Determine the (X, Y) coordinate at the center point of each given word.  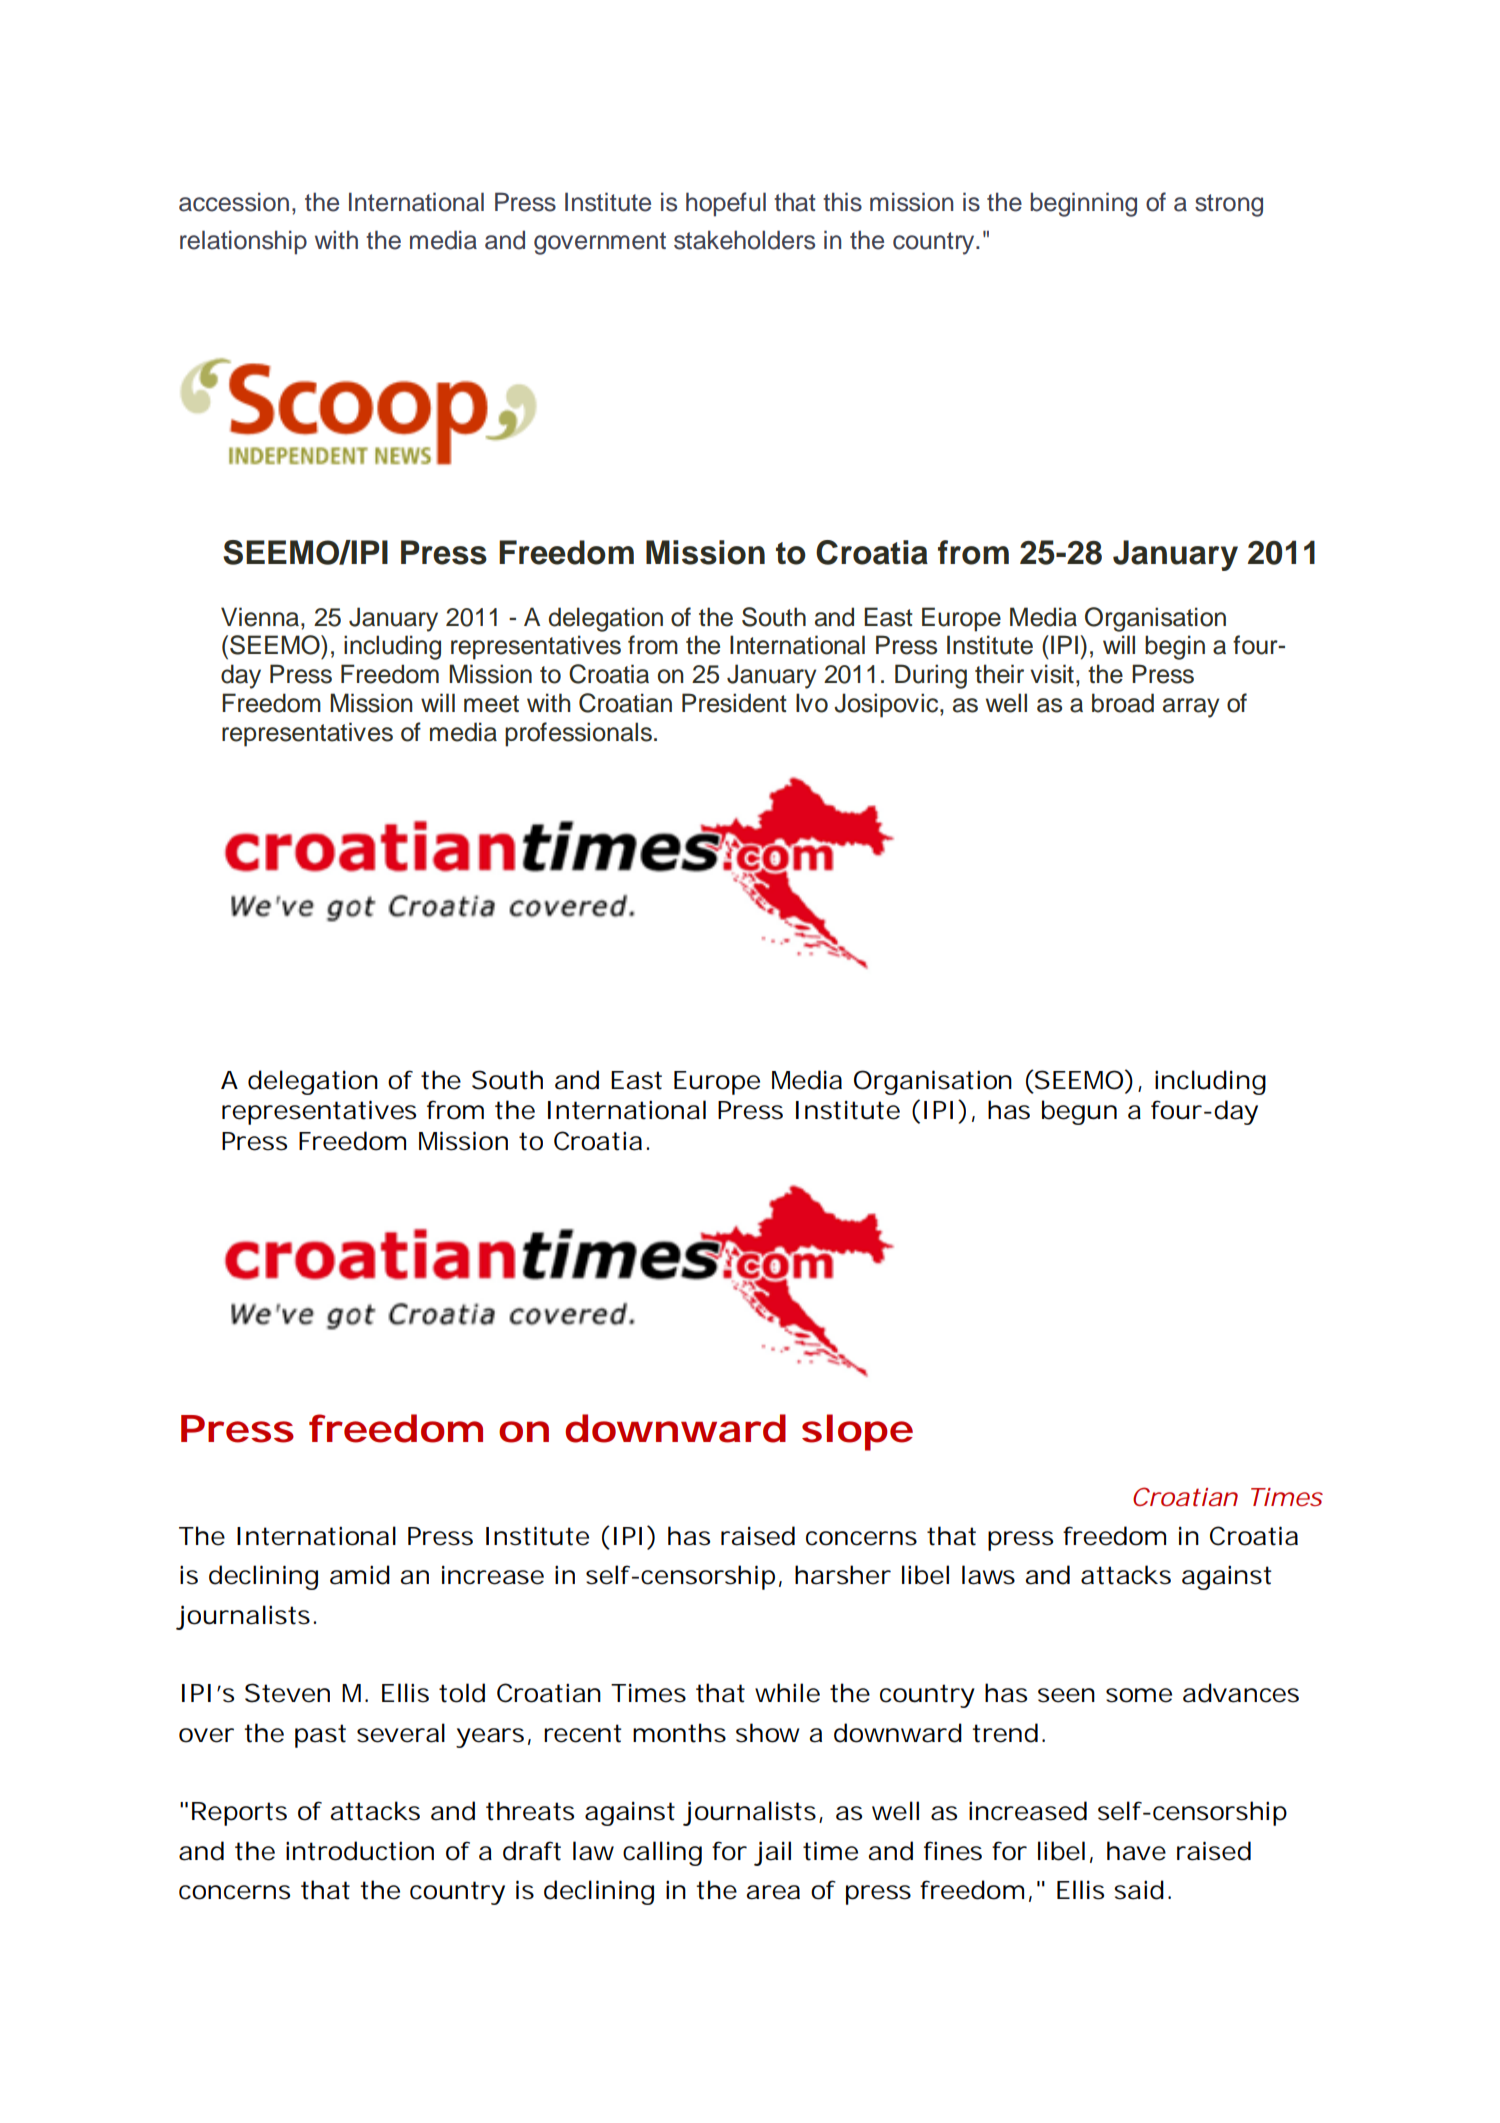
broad (1123, 703)
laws (988, 1575)
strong (1229, 205)
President (734, 703)
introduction (360, 1851)
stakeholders (744, 240)
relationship (243, 242)
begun (1079, 1112)
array (1191, 708)
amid (360, 1575)
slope (857, 1432)
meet (491, 704)
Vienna (261, 617)
